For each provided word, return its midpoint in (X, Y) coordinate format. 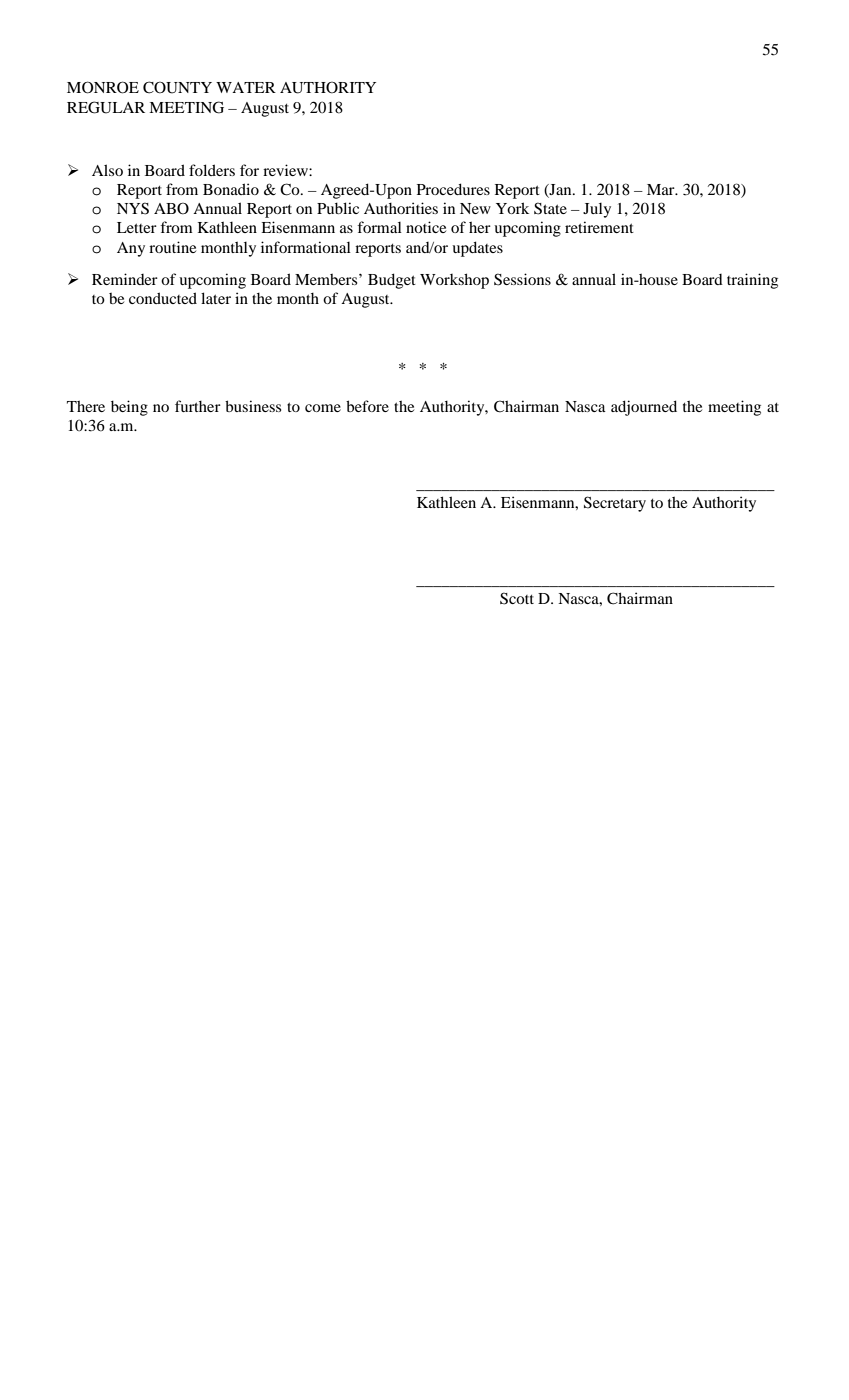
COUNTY (177, 87)
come (323, 408)
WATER (246, 87)
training (752, 281)
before (367, 406)
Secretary (615, 504)
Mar (662, 189)
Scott (517, 598)
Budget (392, 281)
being (129, 408)
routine (172, 247)
